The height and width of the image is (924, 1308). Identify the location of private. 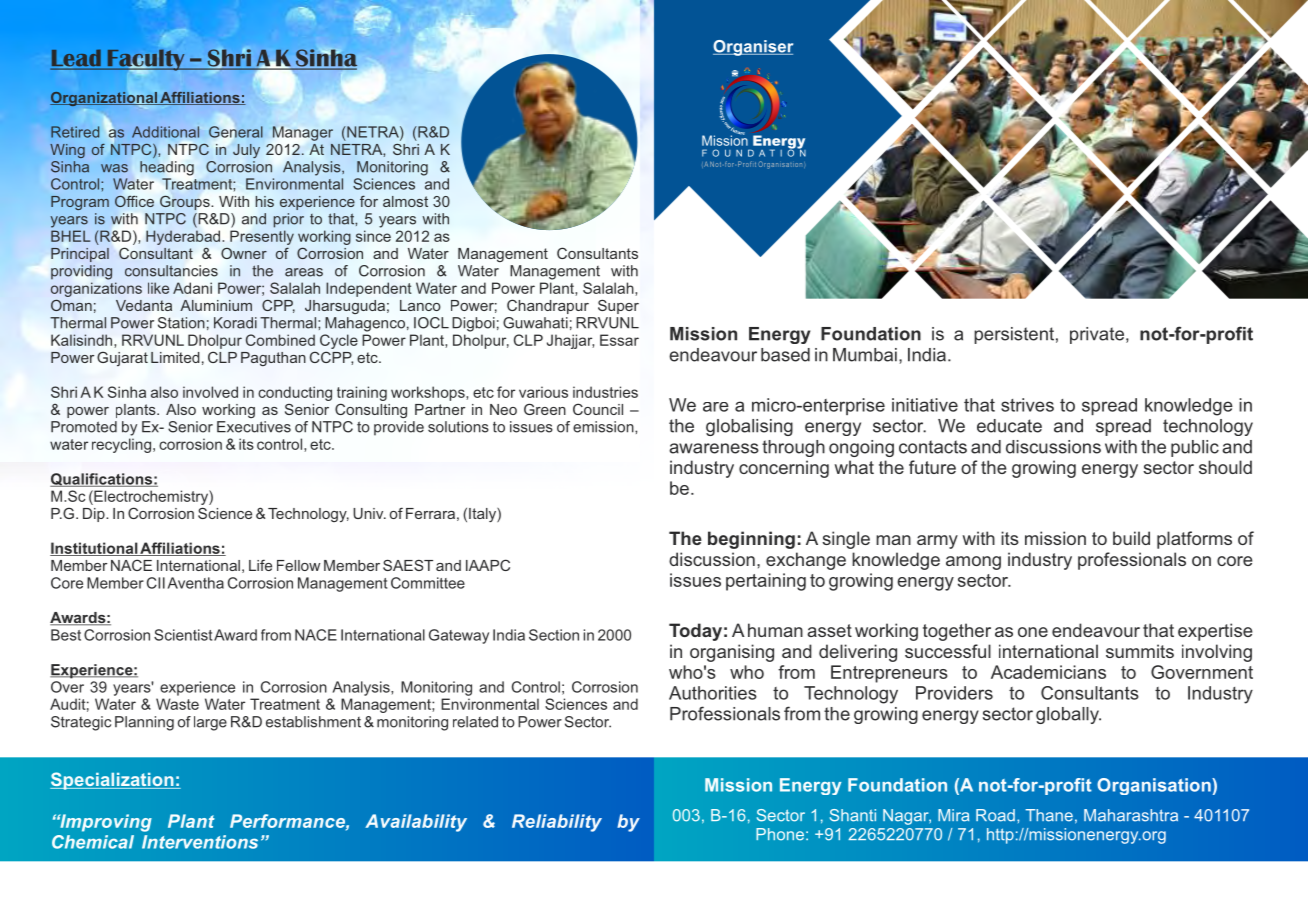
(1097, 335).
